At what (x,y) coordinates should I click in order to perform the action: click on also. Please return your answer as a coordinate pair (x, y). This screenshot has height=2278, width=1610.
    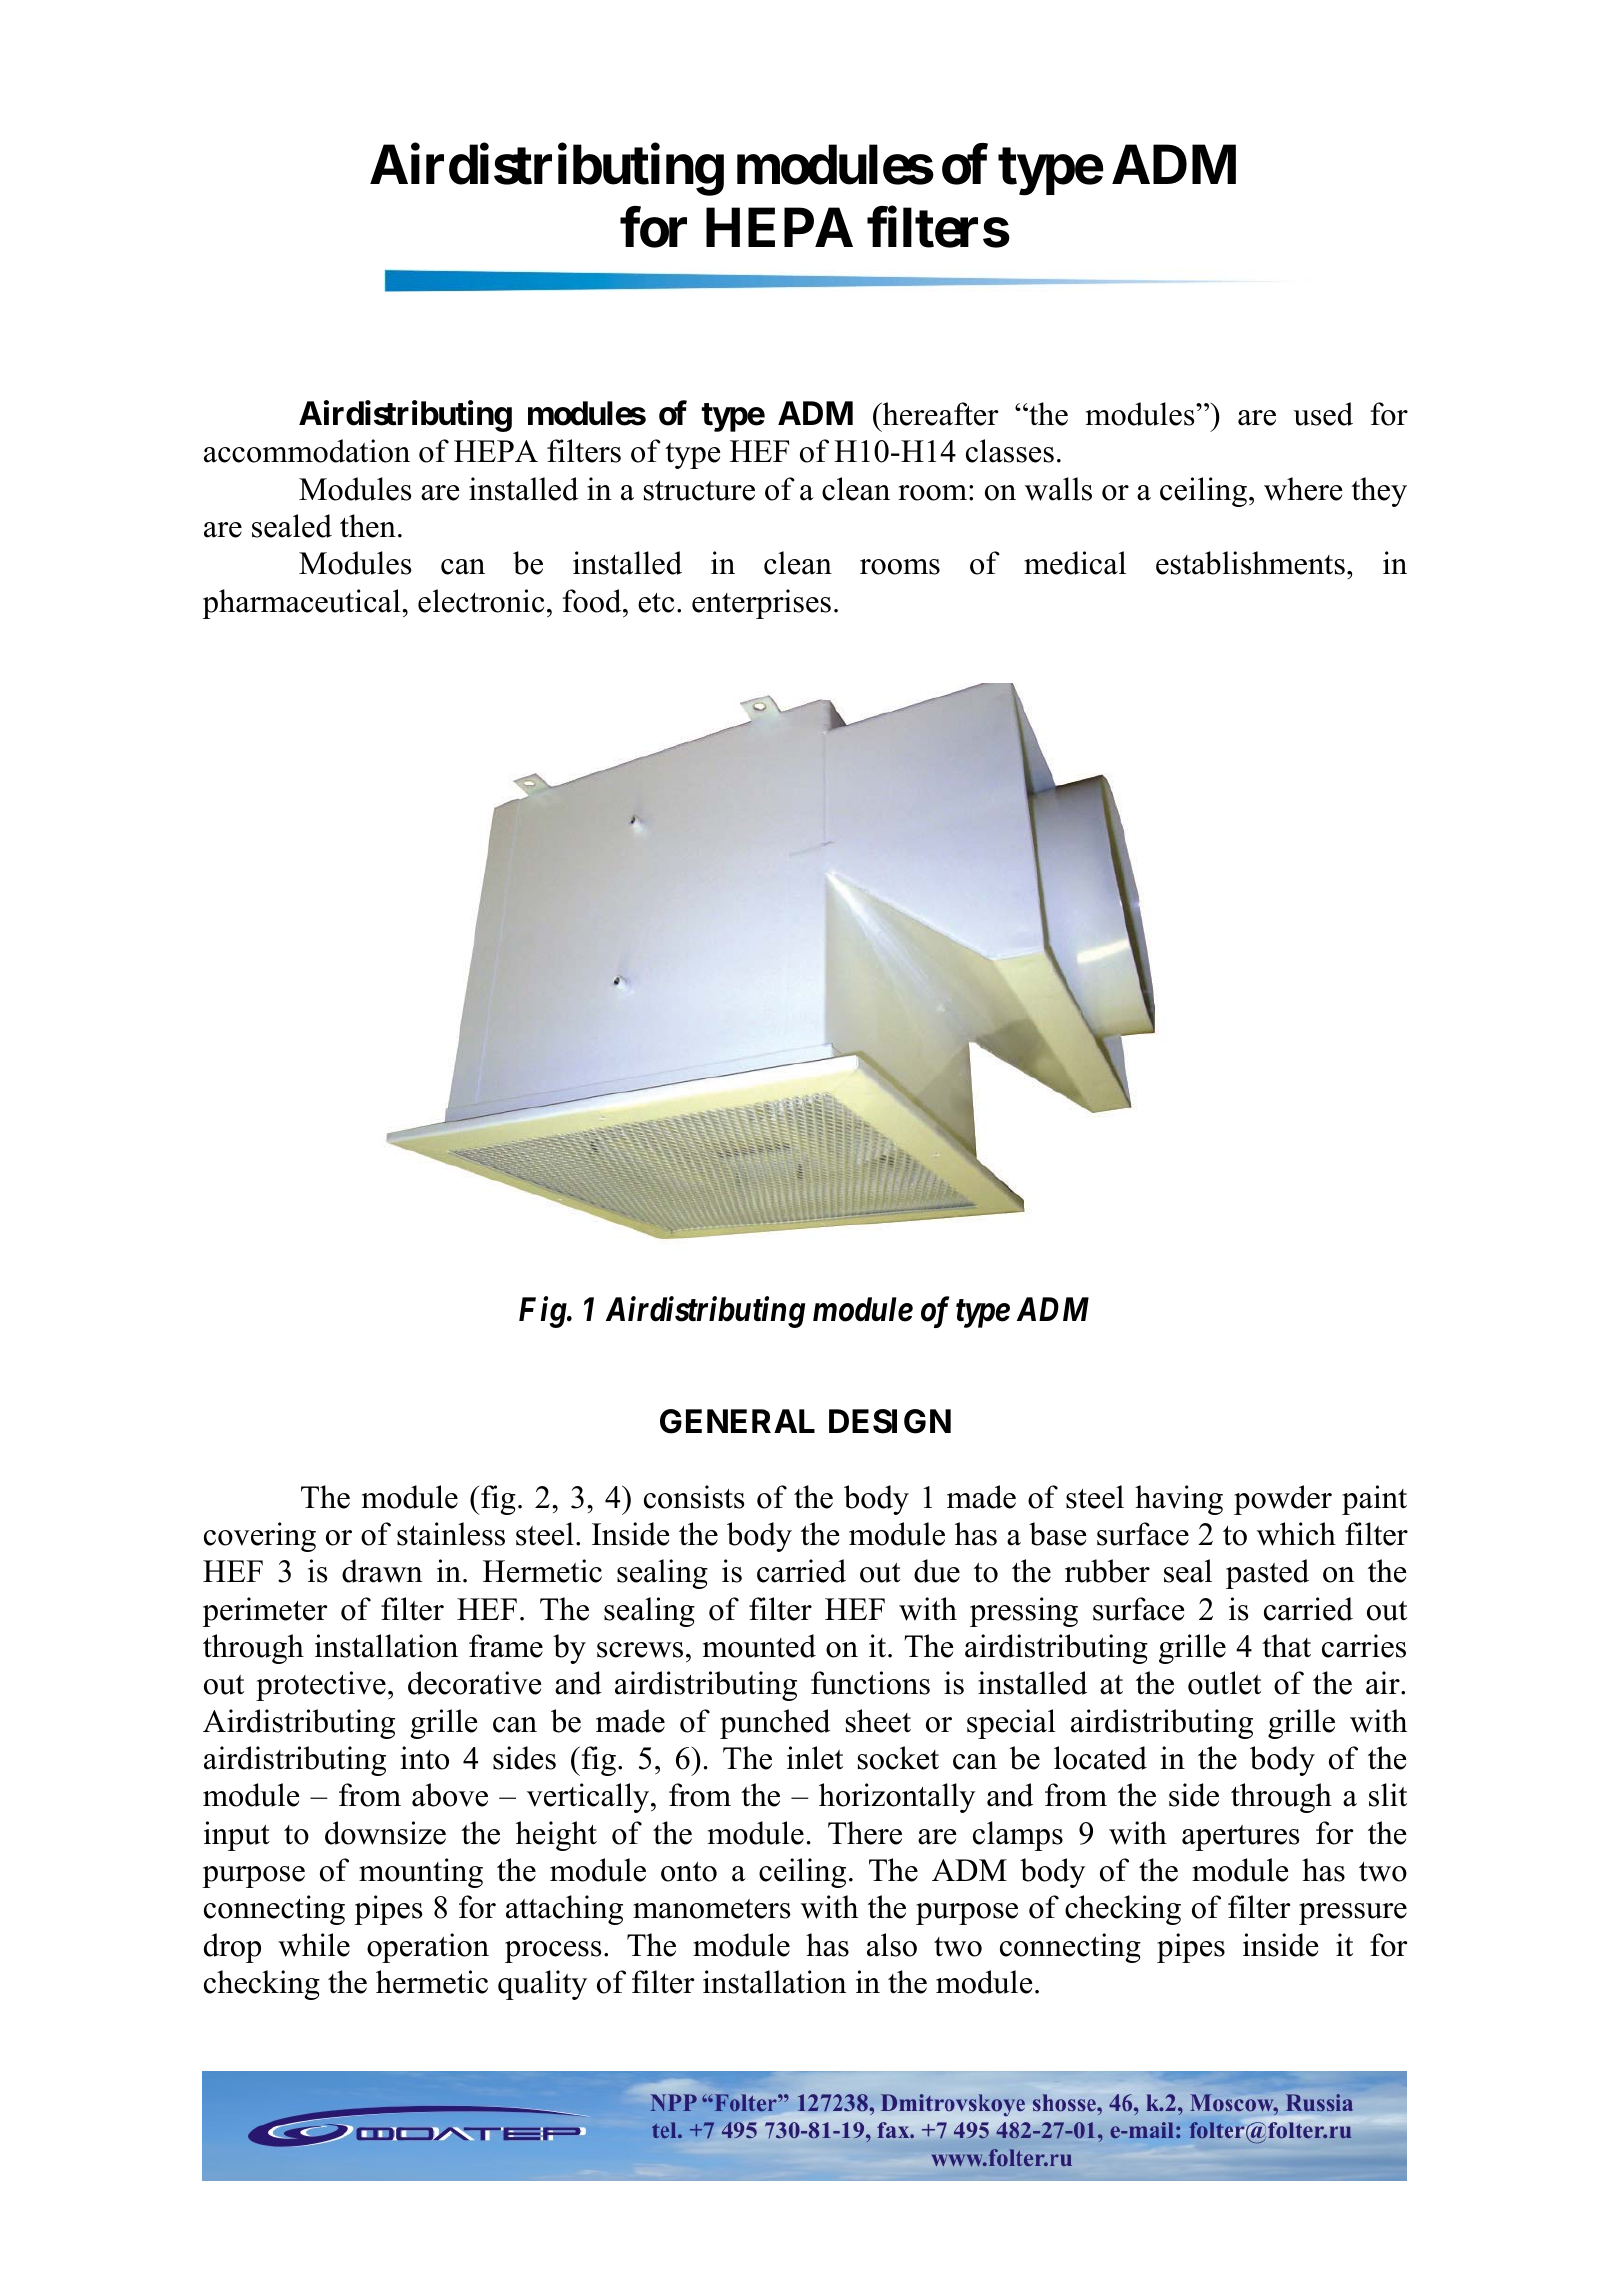
    Looking at the image, I should click on (892, 1945).
